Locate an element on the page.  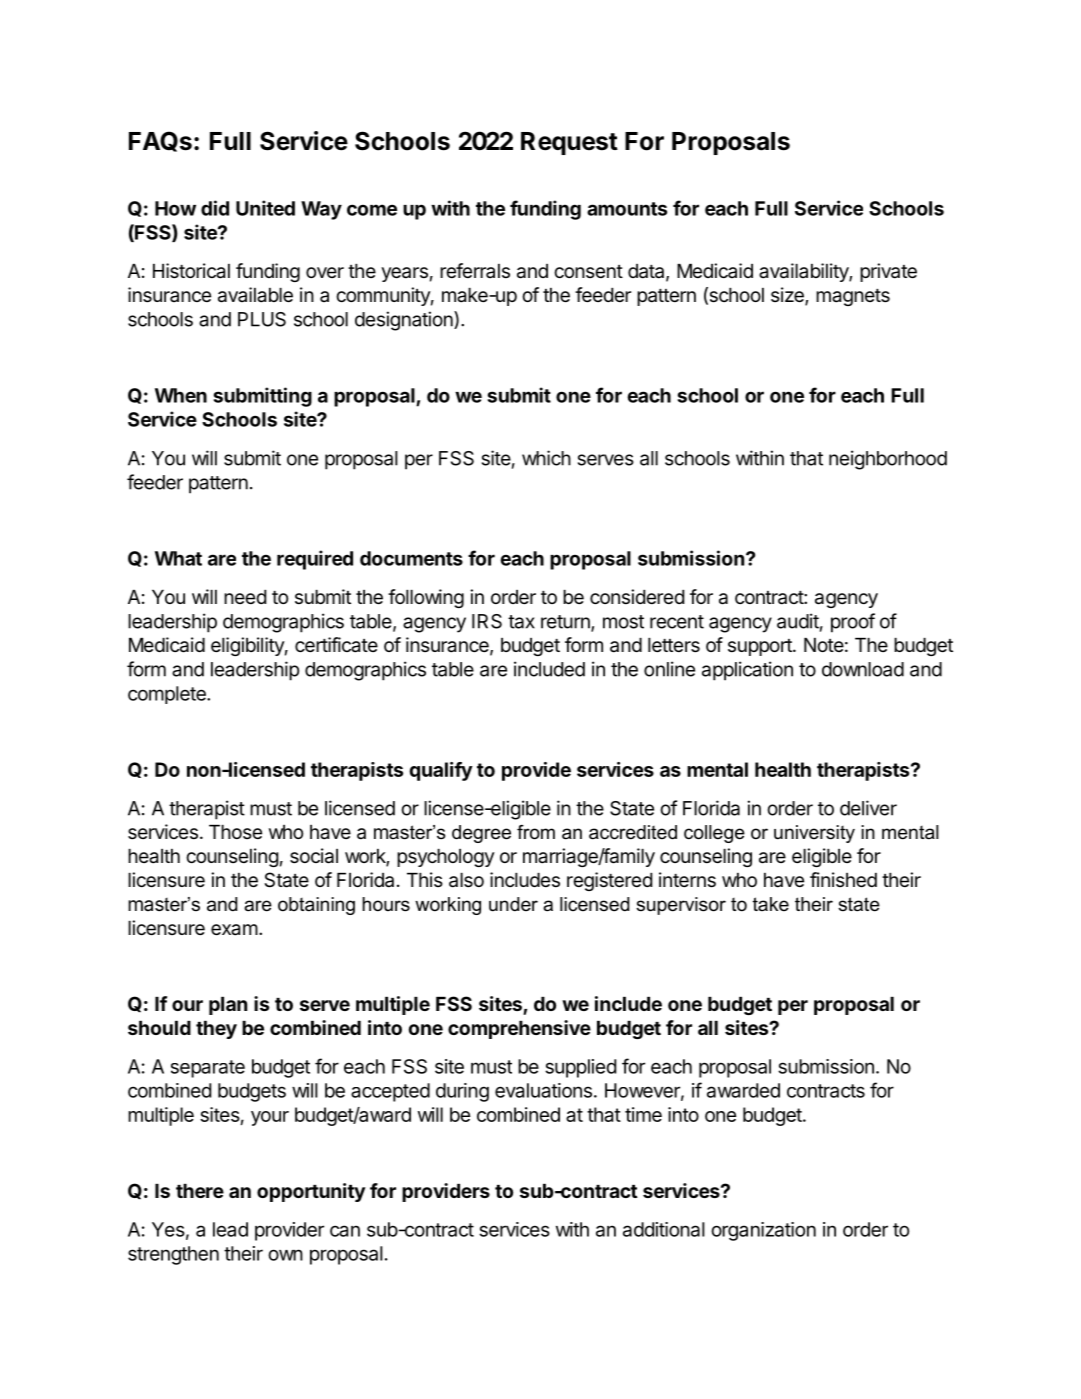
take is located at coordinates (771, 904).
